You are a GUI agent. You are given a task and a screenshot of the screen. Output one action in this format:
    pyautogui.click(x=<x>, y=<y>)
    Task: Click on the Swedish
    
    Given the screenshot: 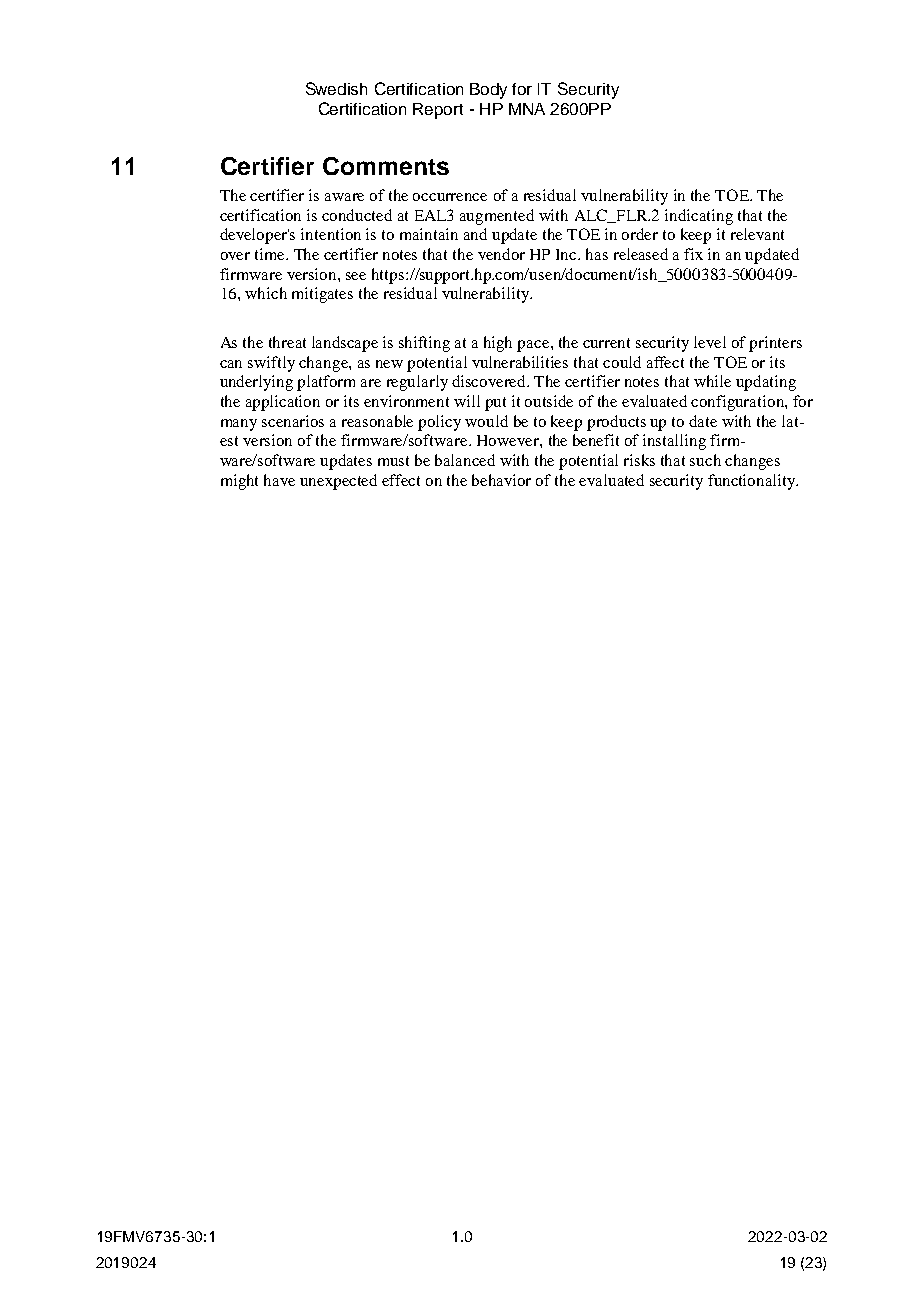 What is the action you would take?
    pyautogui.click(x=336, y=88)
